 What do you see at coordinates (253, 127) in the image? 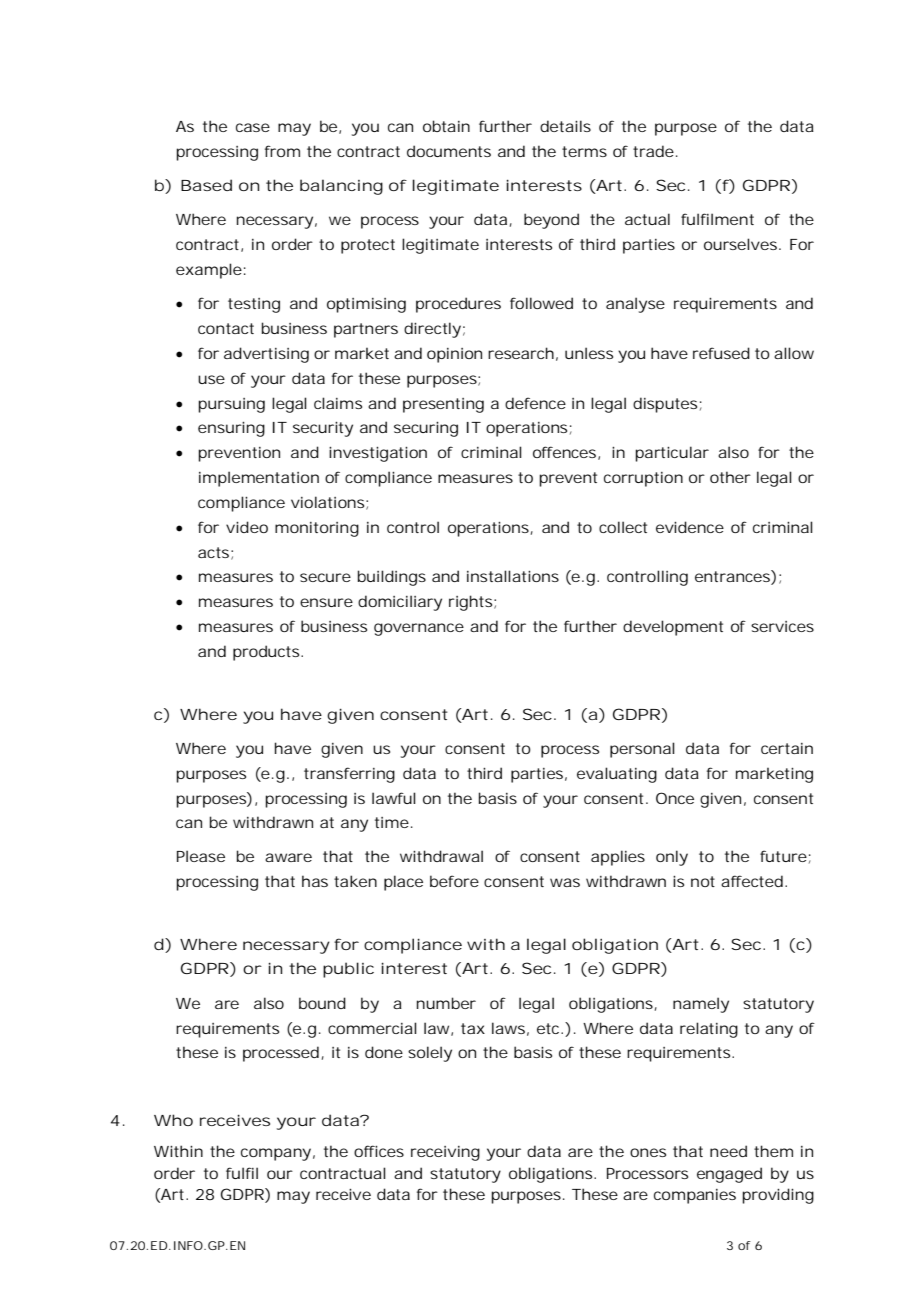
I see `case` at bounding box center [253, 127].
